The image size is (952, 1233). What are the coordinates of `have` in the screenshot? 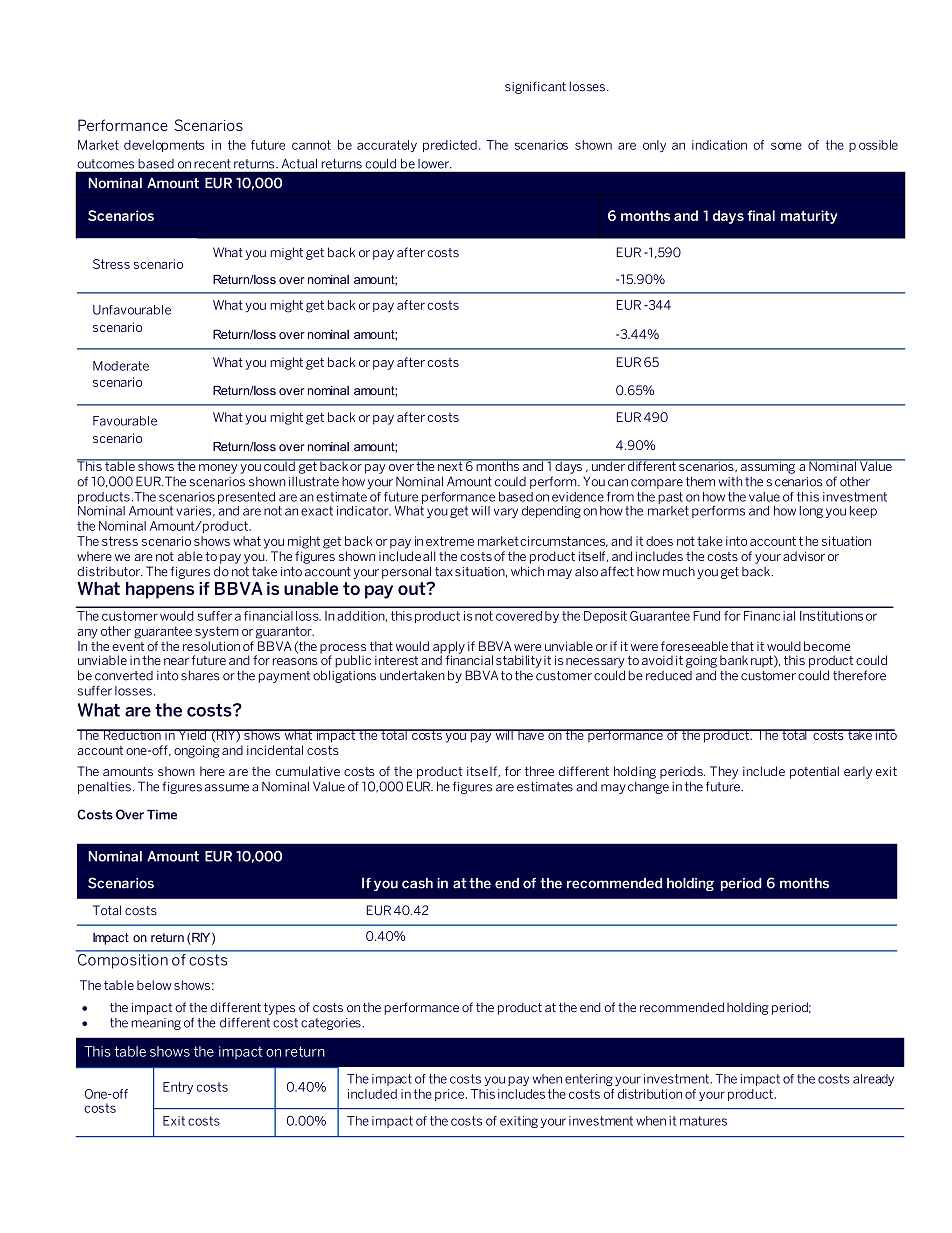 It's located at (531, 734).
